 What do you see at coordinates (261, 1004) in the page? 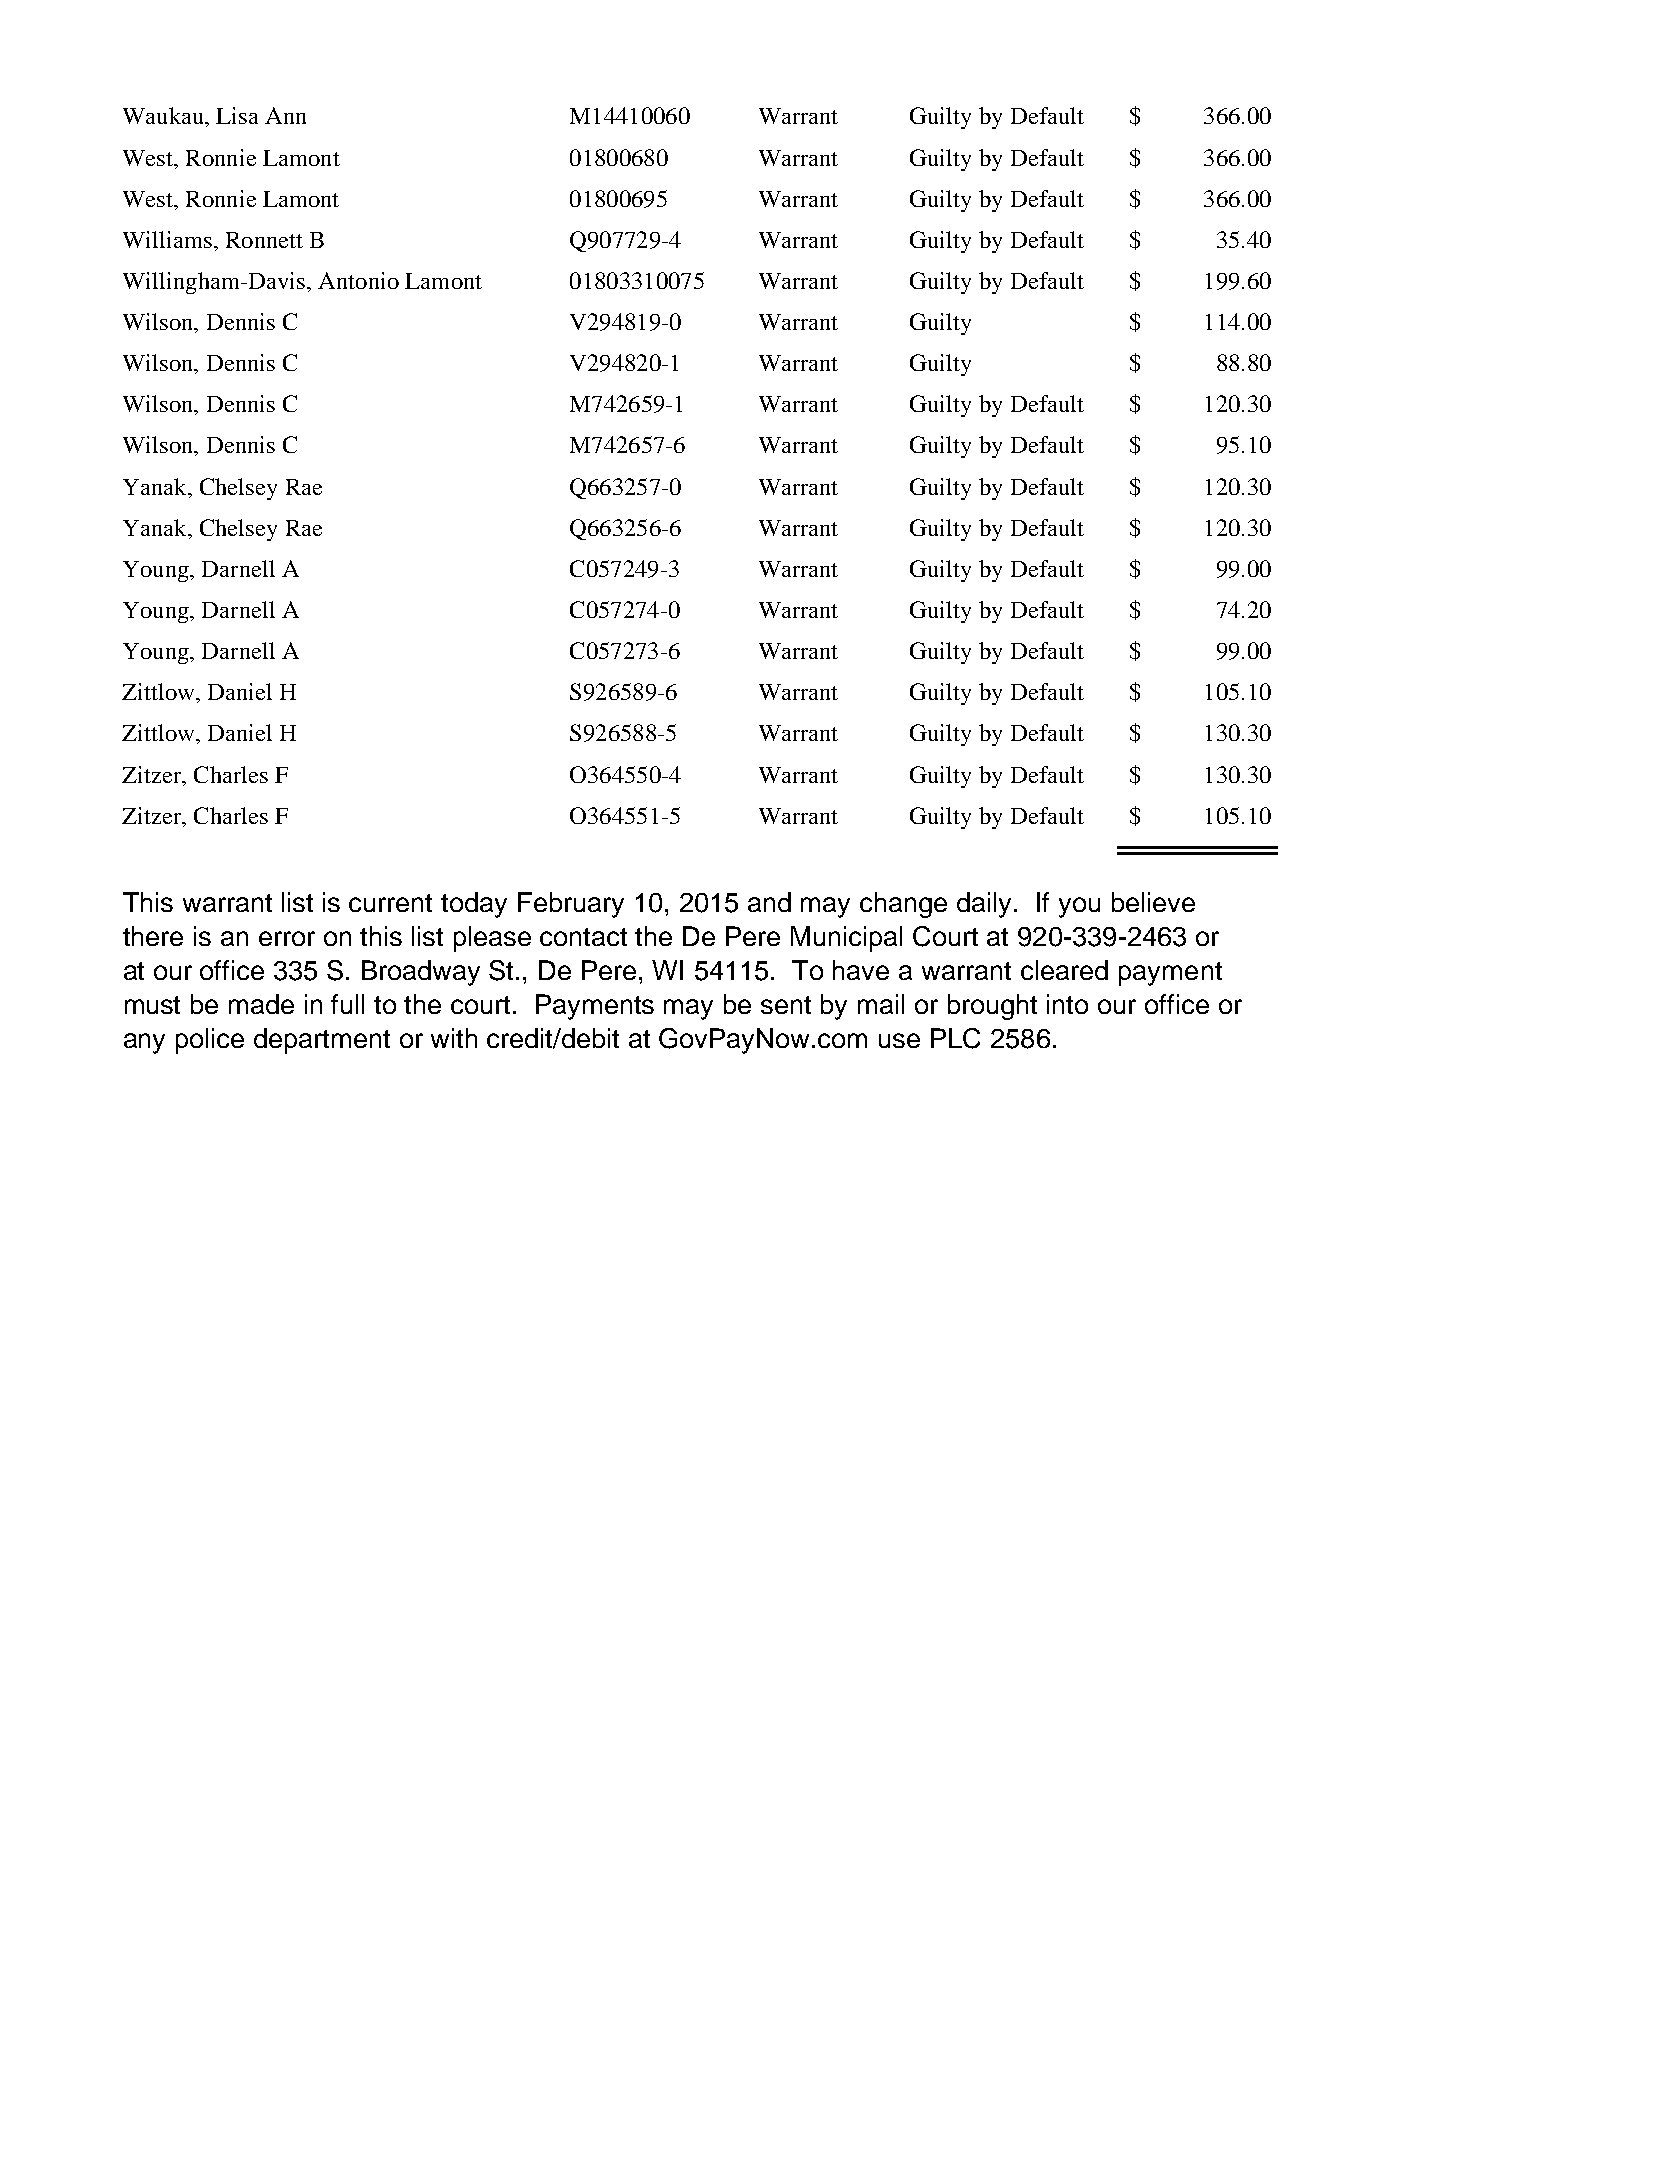
I see `made` at bounding box center [261, 1004].
